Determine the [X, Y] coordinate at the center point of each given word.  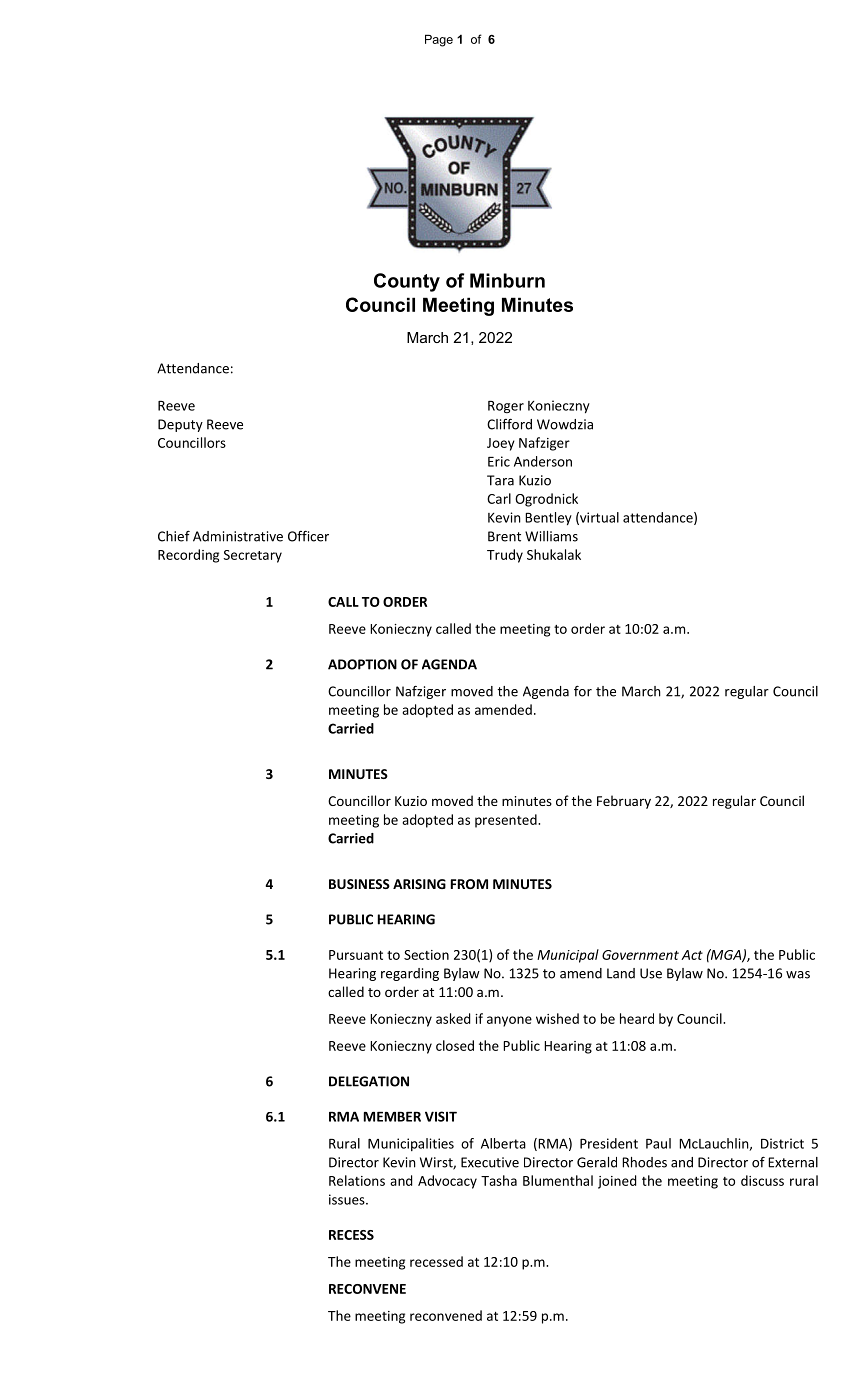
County [407, 282]
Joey [501, 444]
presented [507, 821]
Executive [490, 1162]
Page [439, 40]
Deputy [180, 425]
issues [348, 1199]
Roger [506, 407]
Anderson [543, 461]
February [624, 802]
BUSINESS [359, 884]
